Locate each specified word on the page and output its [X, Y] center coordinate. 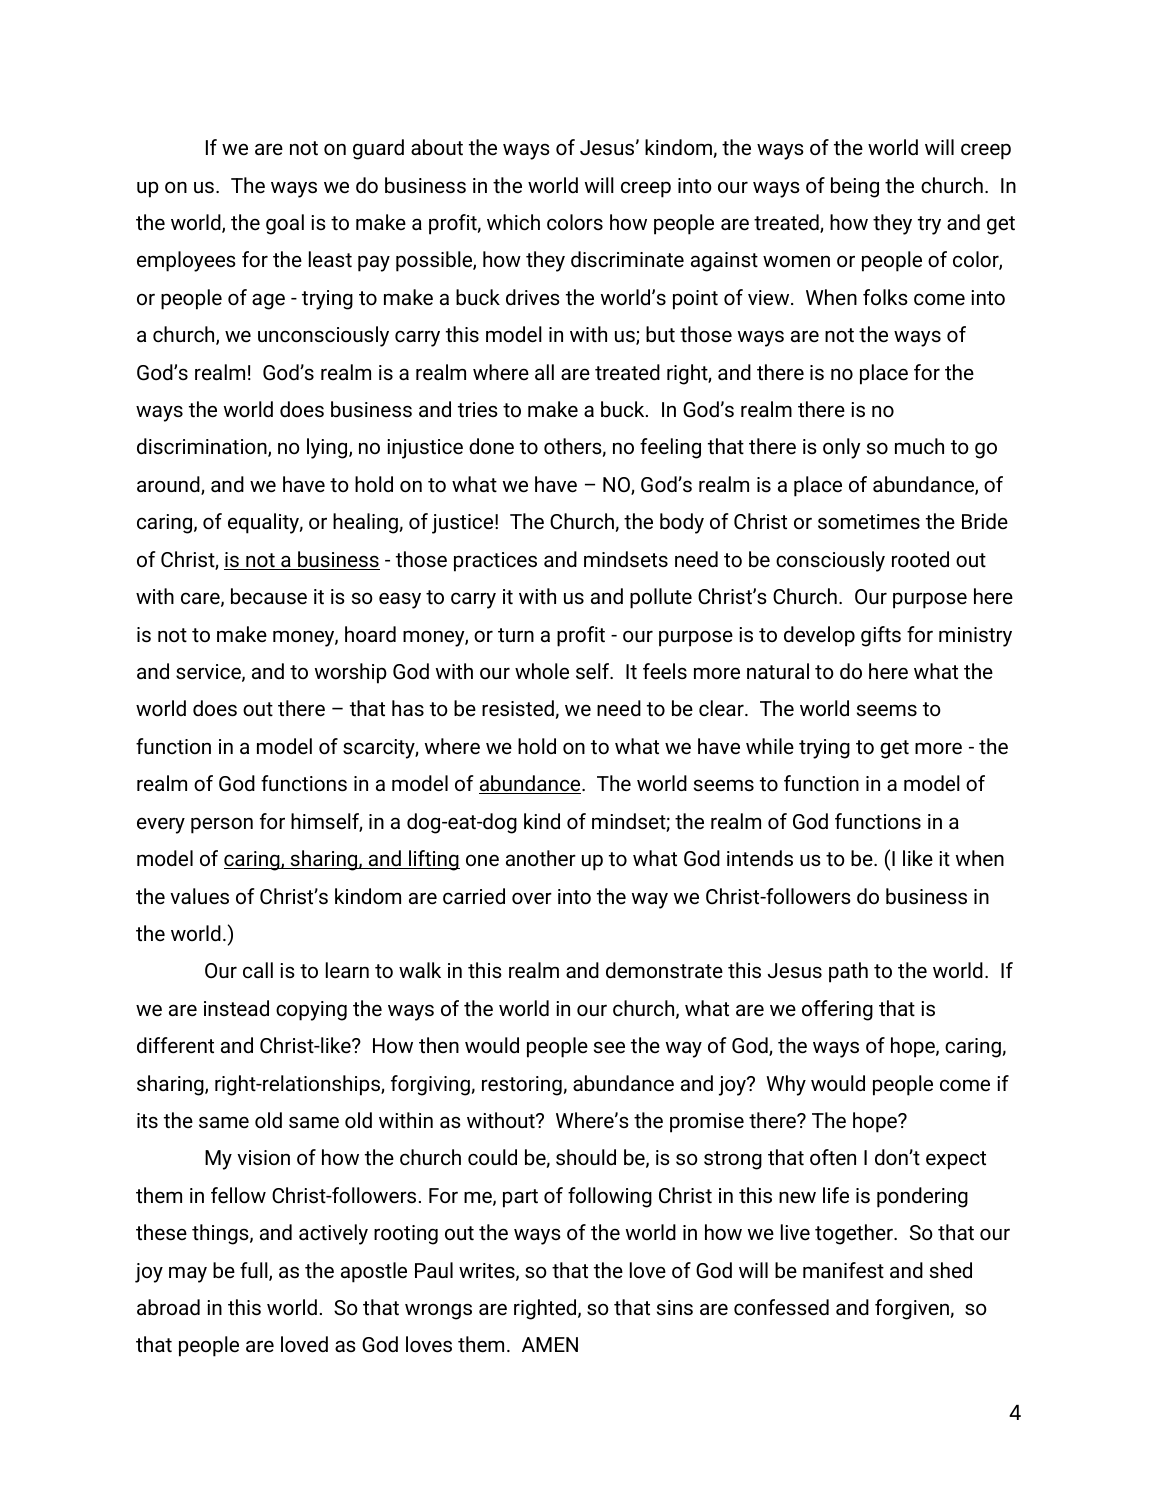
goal [285, 224]
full [255, 1271]
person [222, 825]
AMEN [550, 1344]
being [855, 187]
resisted [518, 708]
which [513, 222]
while [770, 746]
